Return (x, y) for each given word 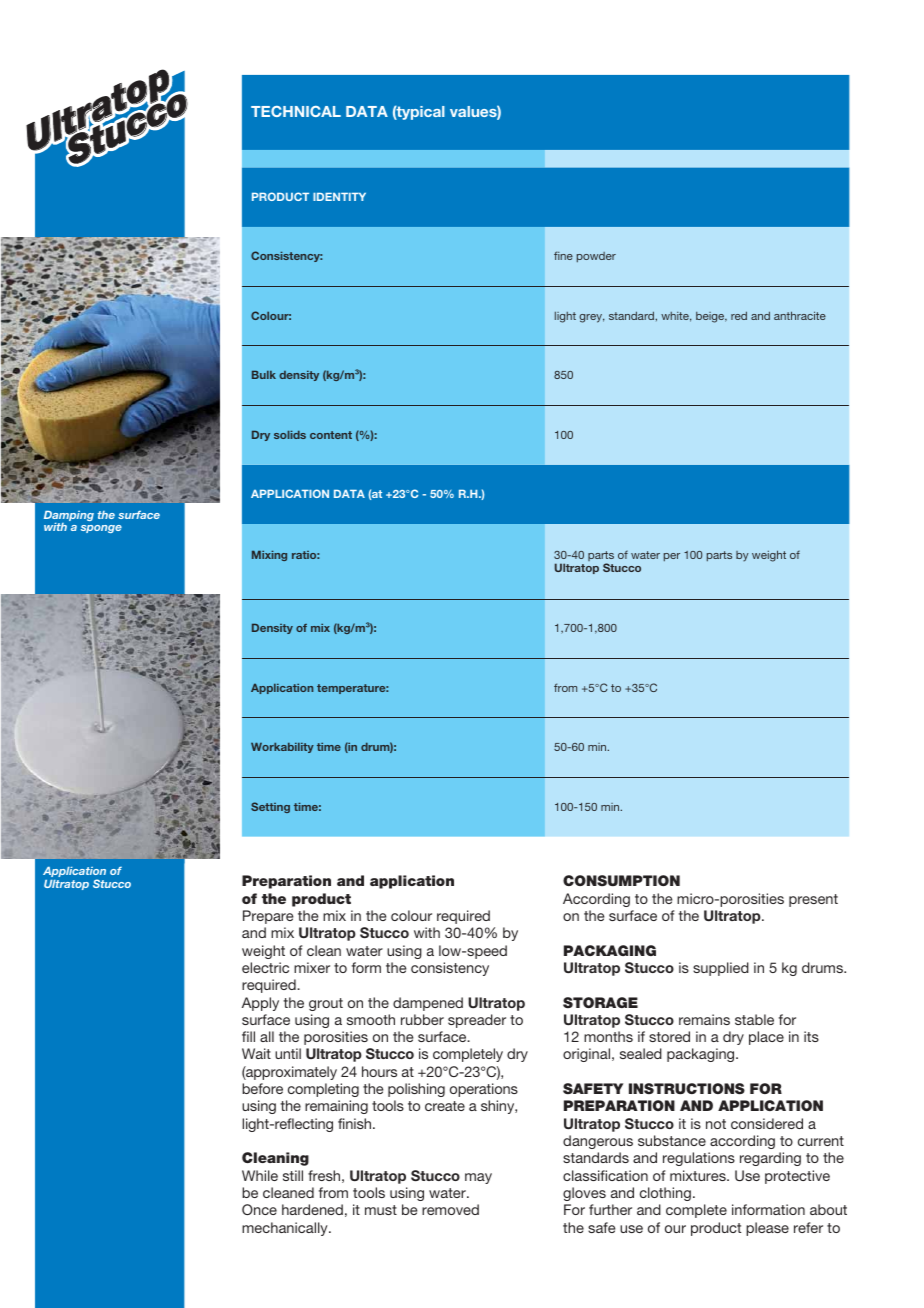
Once (259, 1209)
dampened (428, 1004)
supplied (721, 969)
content (331, 435)
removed (450, 1209)
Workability (282, 748)
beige (711, 317)
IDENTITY (339, 197)
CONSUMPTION (621, 880)
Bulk (264, 375)
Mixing (269, 556)
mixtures (699, 1175)
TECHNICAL (296, 111)
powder (596, 257)
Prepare (268, 917)
